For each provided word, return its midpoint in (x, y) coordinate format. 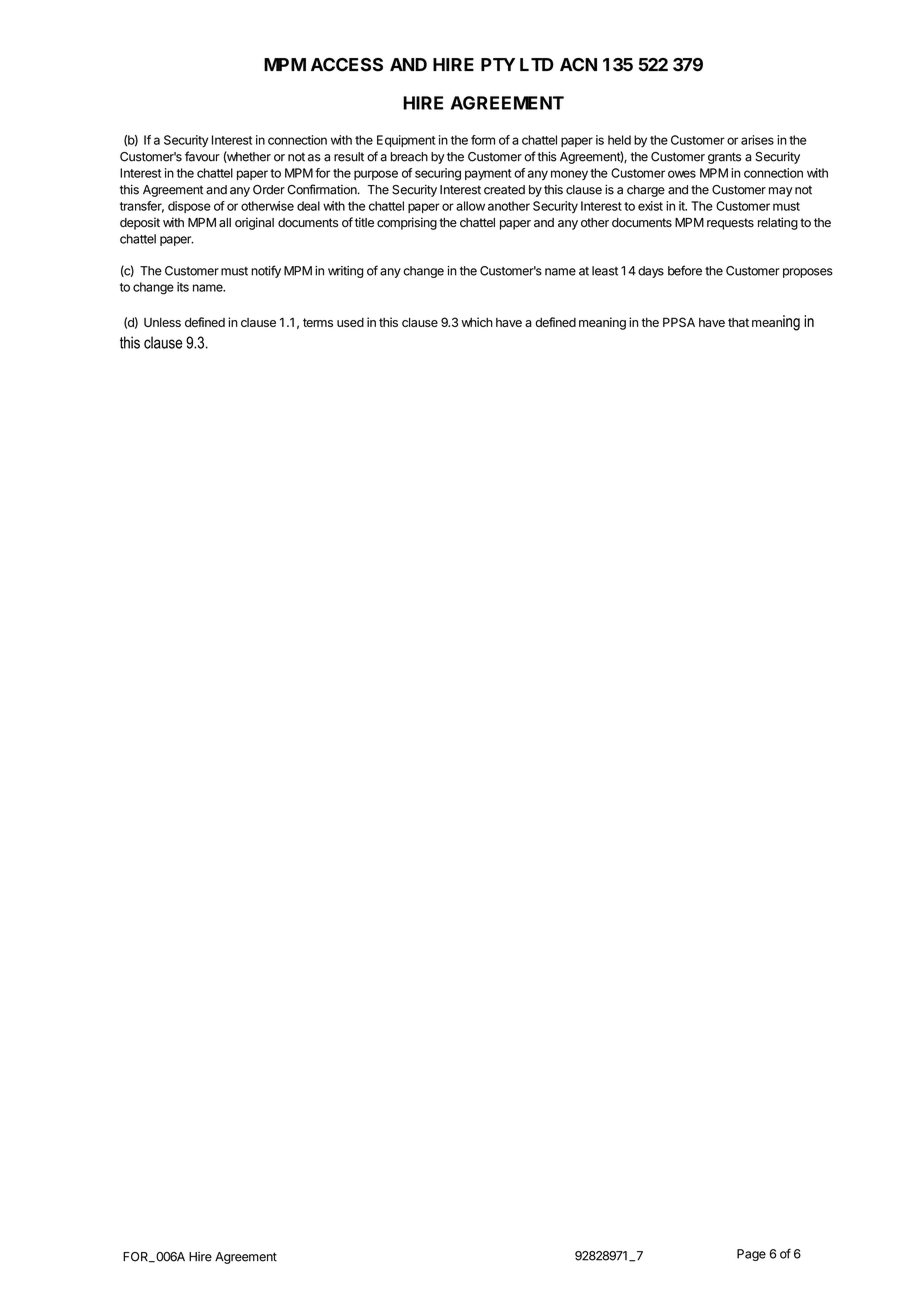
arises (757, 140)
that (738, 322)
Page (751, 1255)
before (685, 270)
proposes (808, 273)
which (477, 322)
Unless (162, 322)
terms (318, 322)
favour (202, 156)
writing (346, 272)
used (350, 322)
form (483, 140)
